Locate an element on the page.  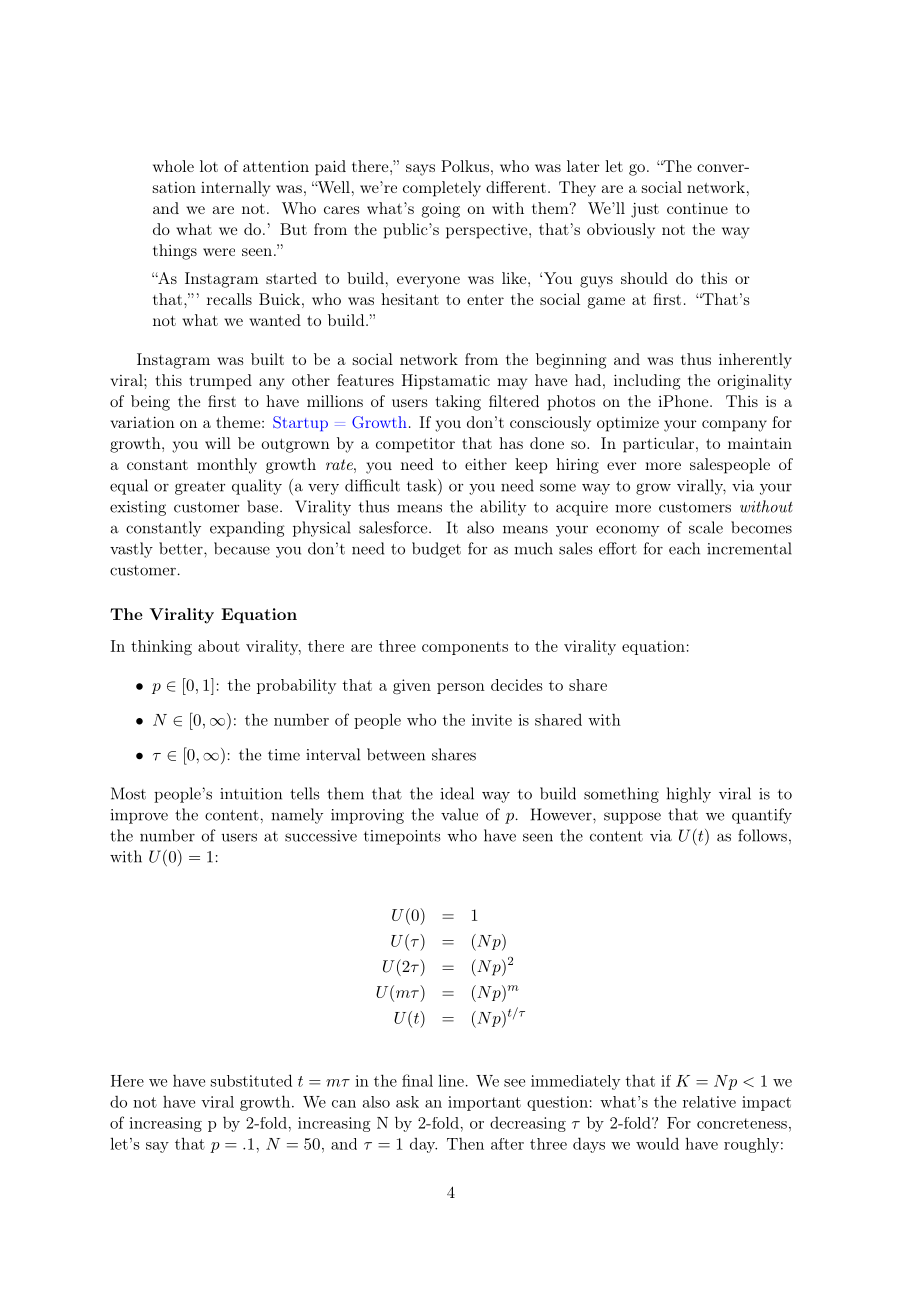
important is located at coordinates (484, 1103).
